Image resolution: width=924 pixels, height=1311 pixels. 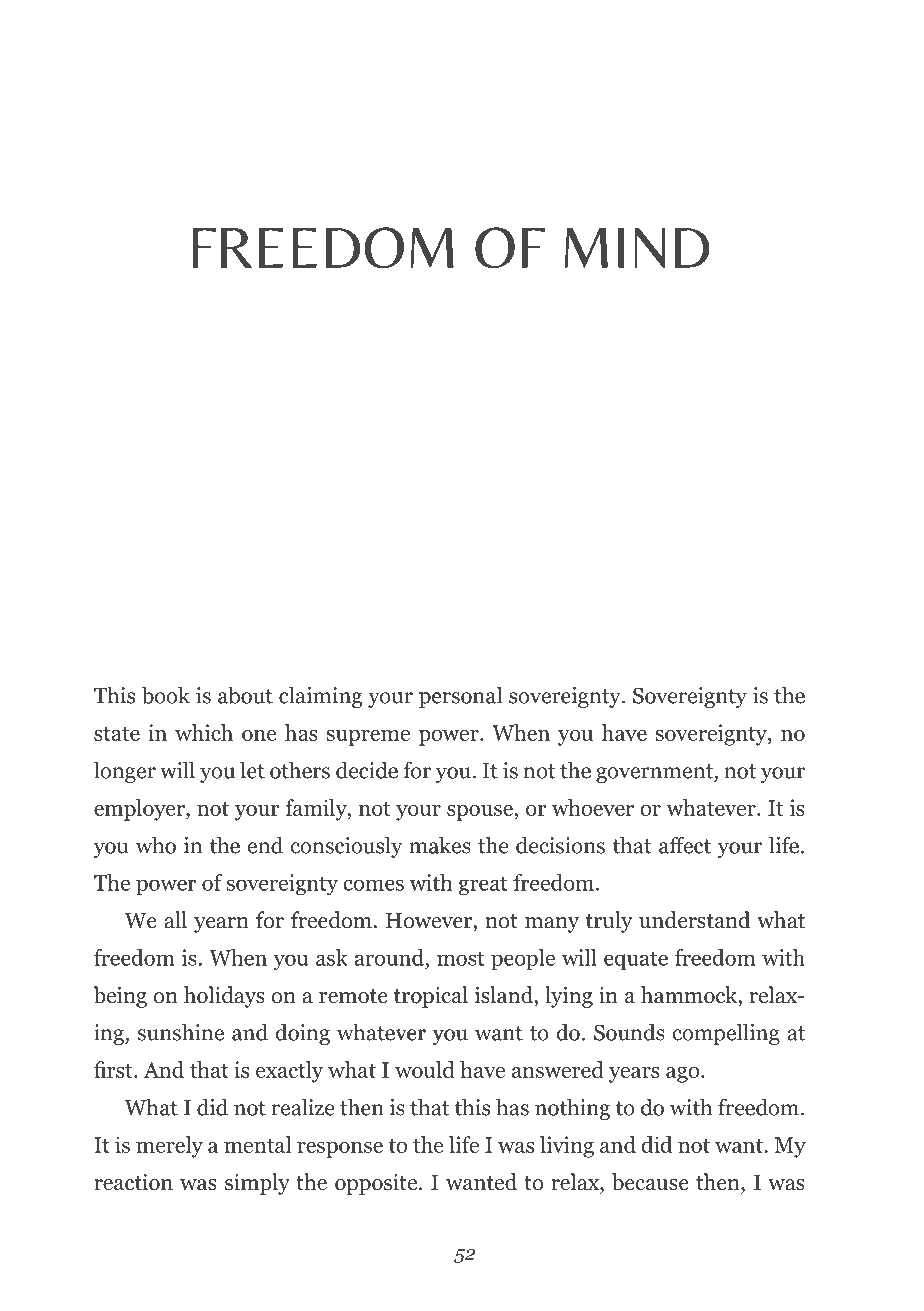 What do you see at coordinates (321, 697) in the document?
I see `claiming` at bounding box center [321, 697].
